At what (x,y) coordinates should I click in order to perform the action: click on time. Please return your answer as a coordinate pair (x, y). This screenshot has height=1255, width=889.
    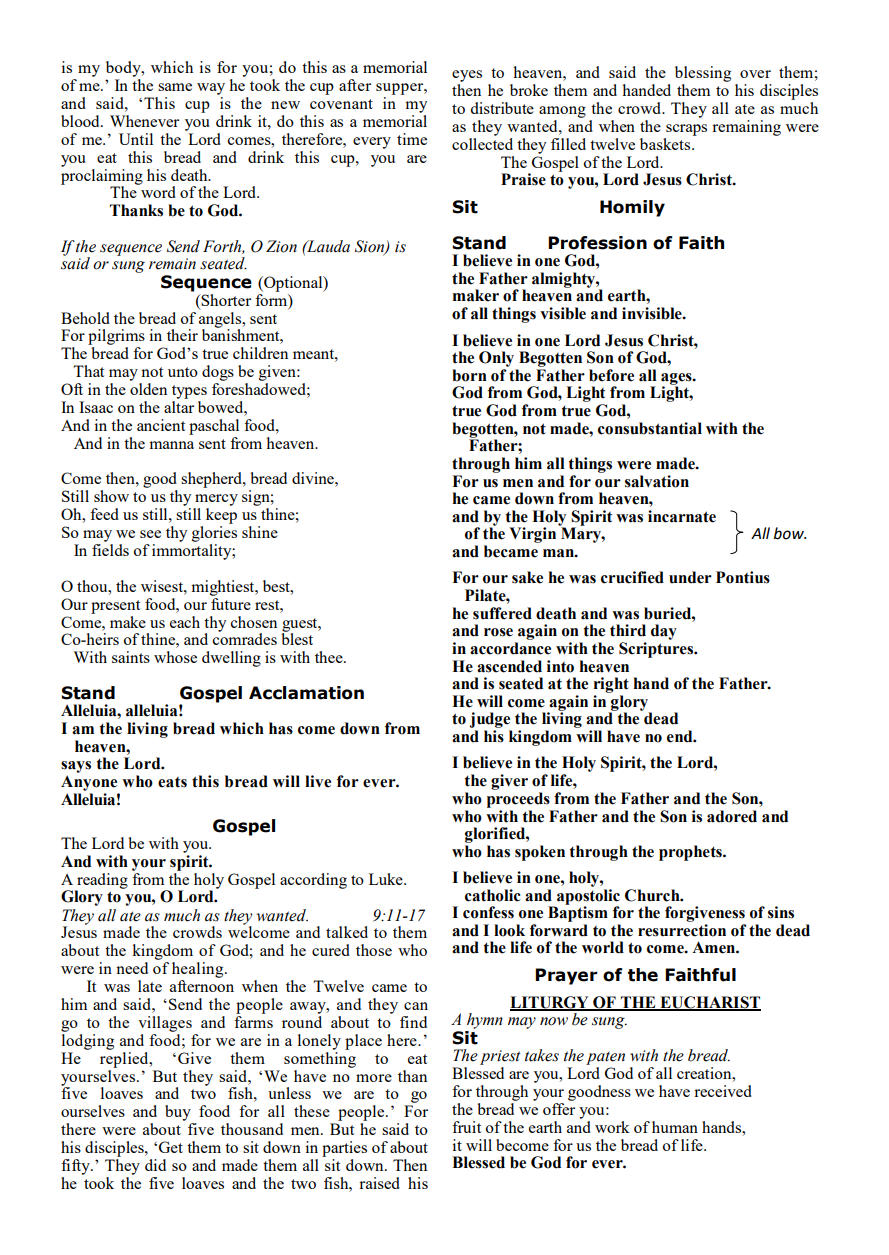
    Looking at the image, I should click on (412, 139).
